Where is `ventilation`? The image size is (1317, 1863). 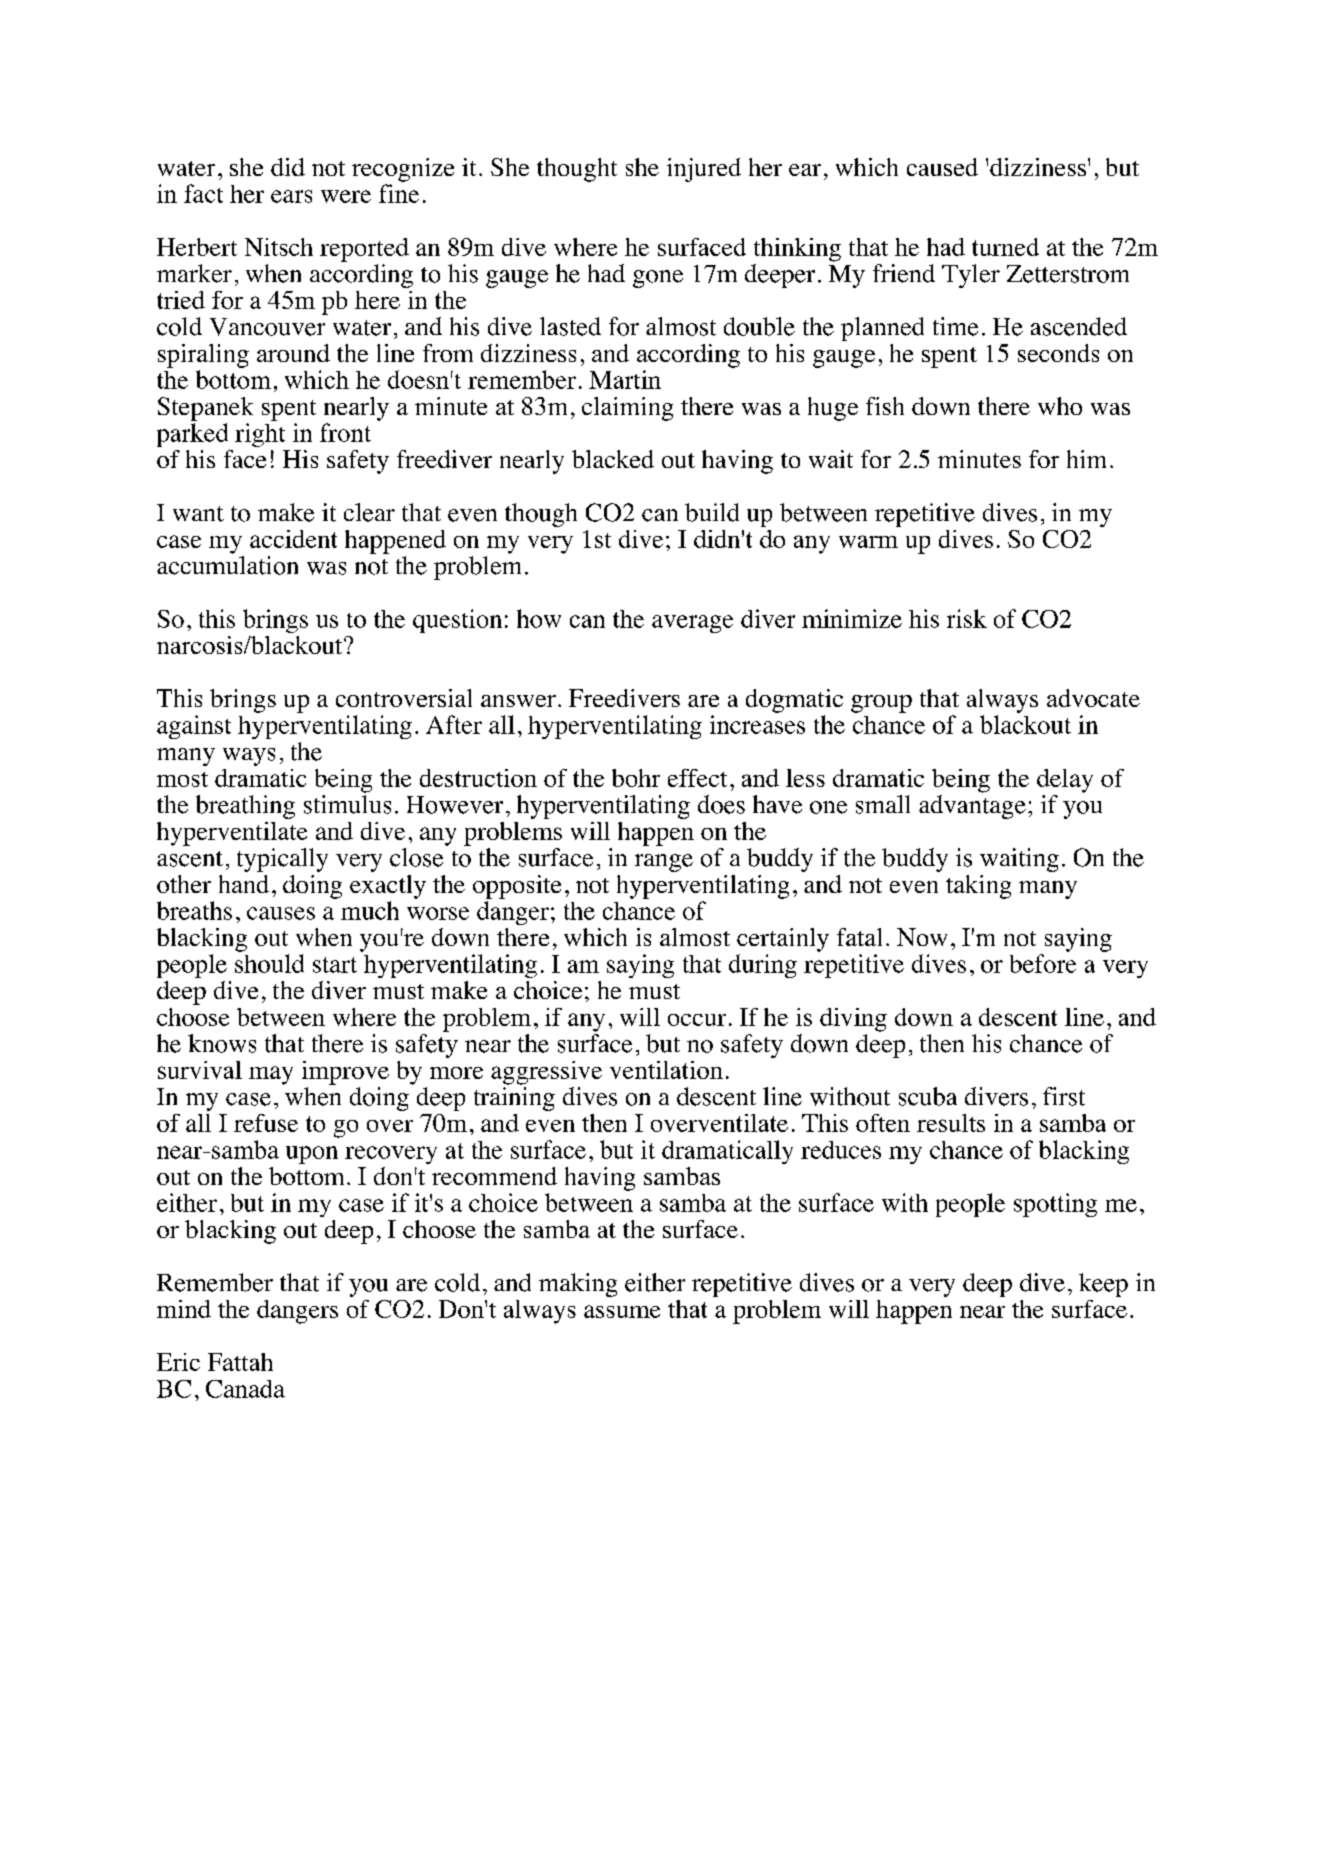
ventilation is located at coordinates (666, 1070).
